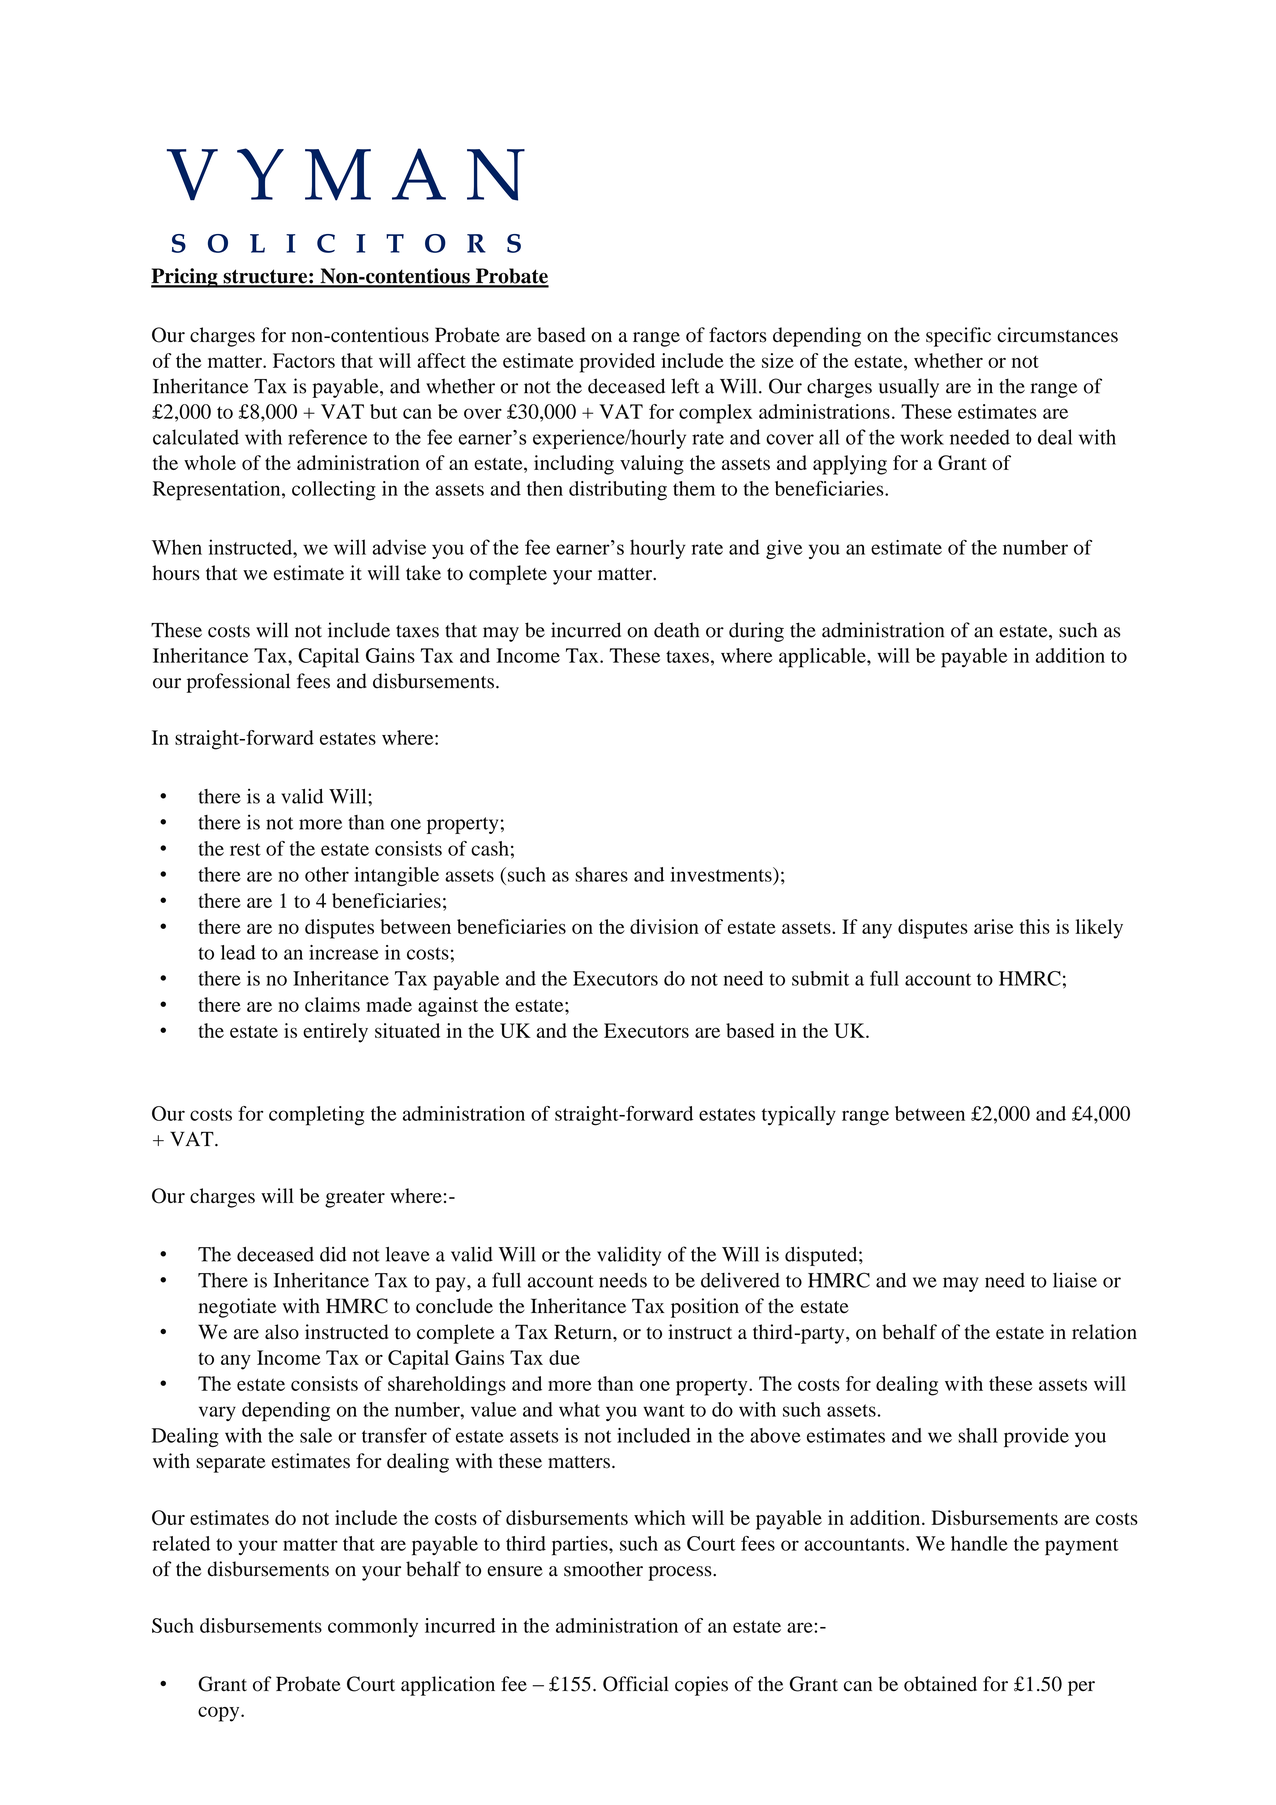 This document has height=1805, width=1276. Describe the element at coordinates (1075, 1280) in the document. I see `liaise` at that location.
